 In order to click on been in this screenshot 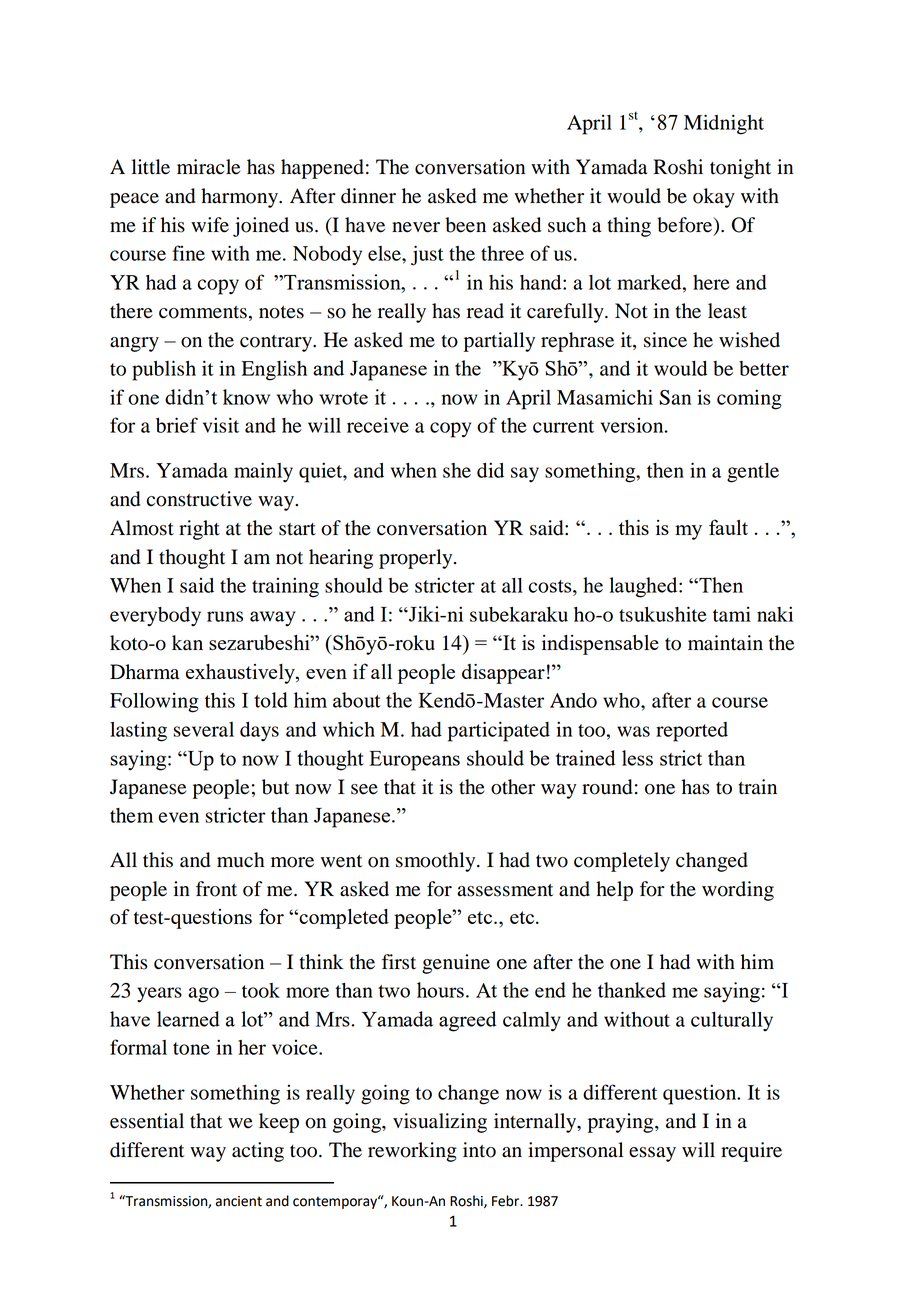, I will do `click(465, 225)`.
